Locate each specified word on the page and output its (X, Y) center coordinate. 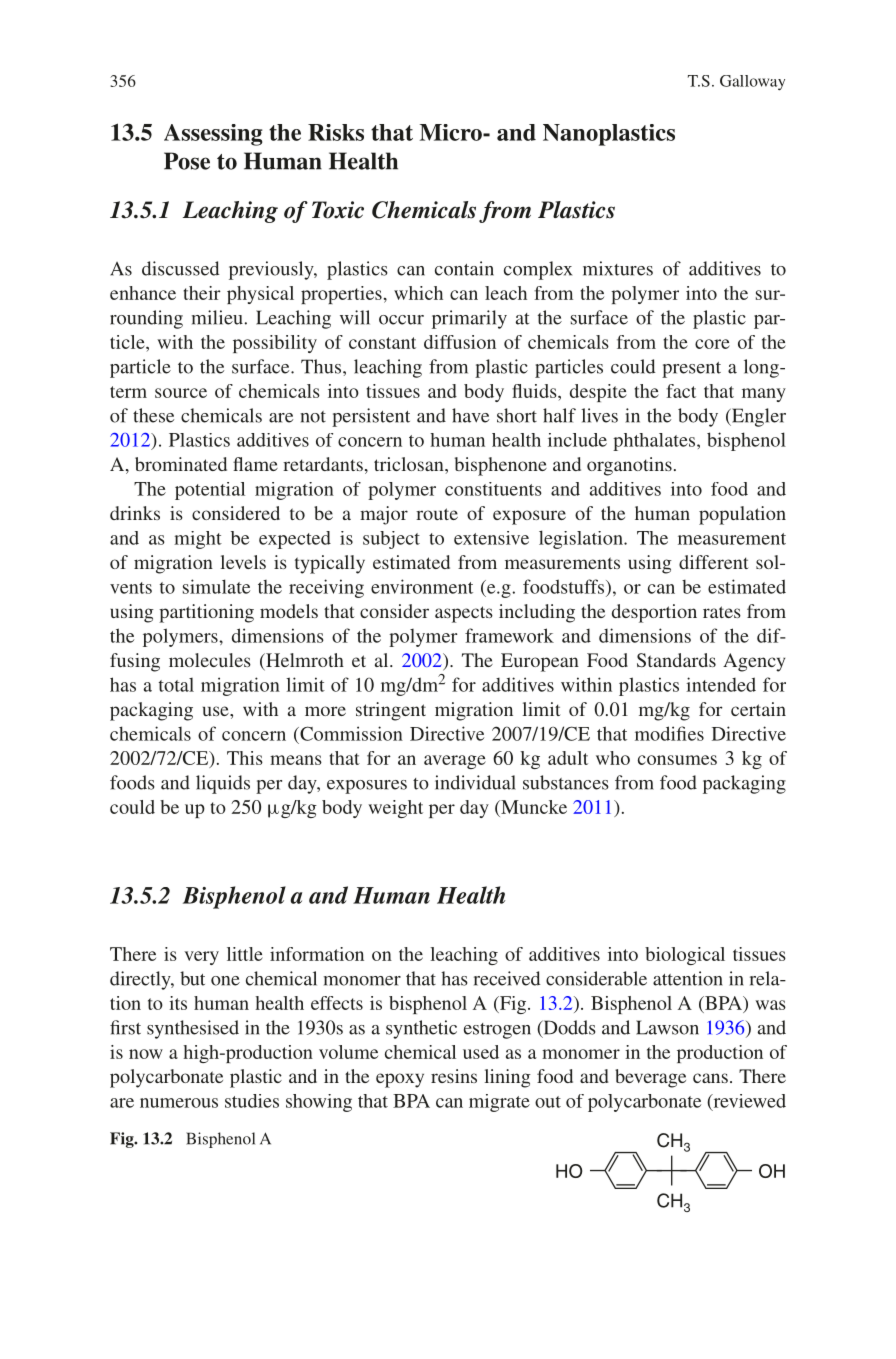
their (202, 293)
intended (721, 684)
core (712, 344)
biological (685, 956)
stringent (391, 711)
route (437, 514)
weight (395, 809)
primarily (469, 319)
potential (210, 491)
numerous (179, 1103)
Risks (336, 132)
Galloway (752, 82)
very (201, 958)
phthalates (655, 442)
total (176, 685)
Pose (187, 161)
